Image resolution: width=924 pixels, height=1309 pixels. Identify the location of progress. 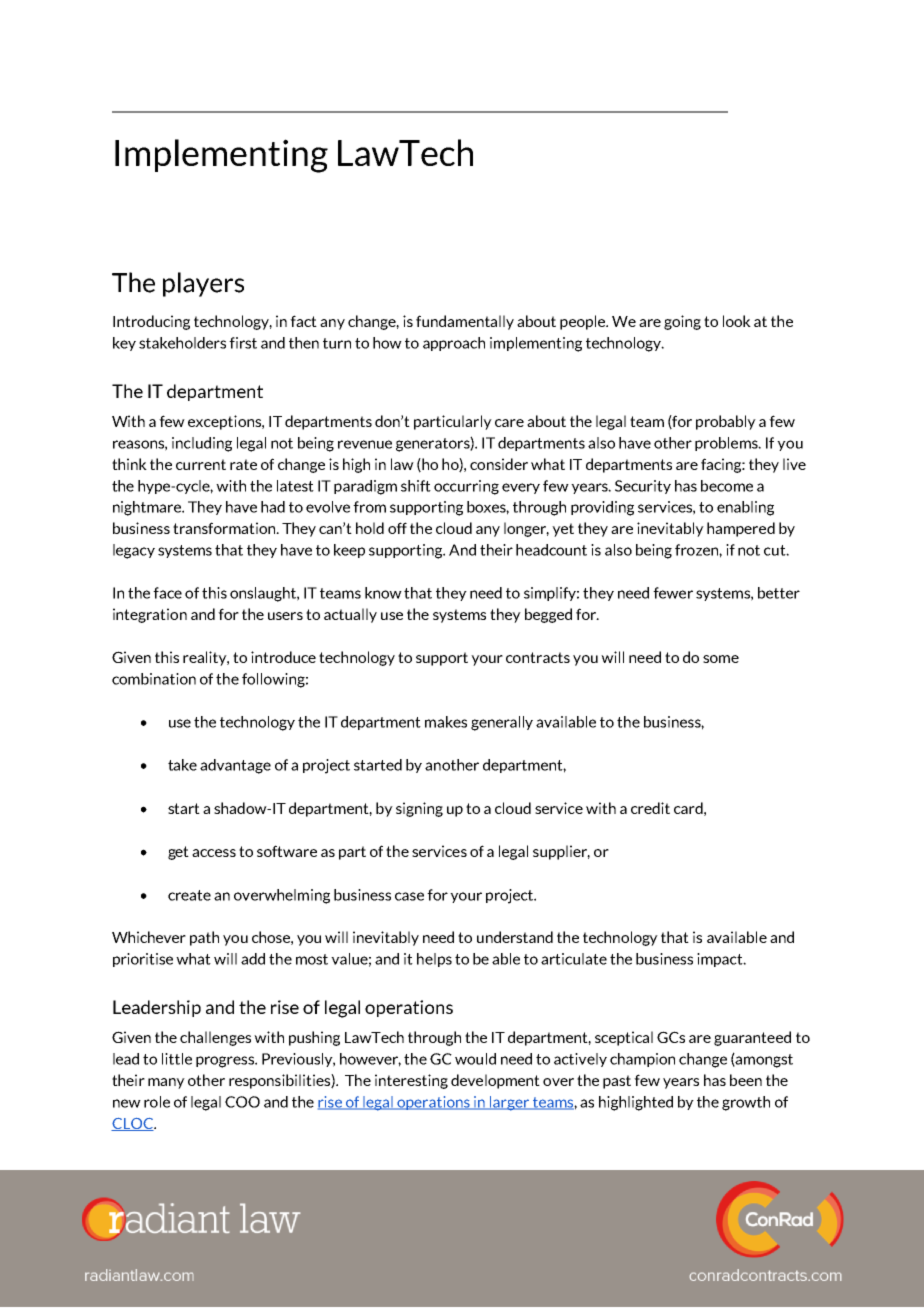
(226, 1062).
